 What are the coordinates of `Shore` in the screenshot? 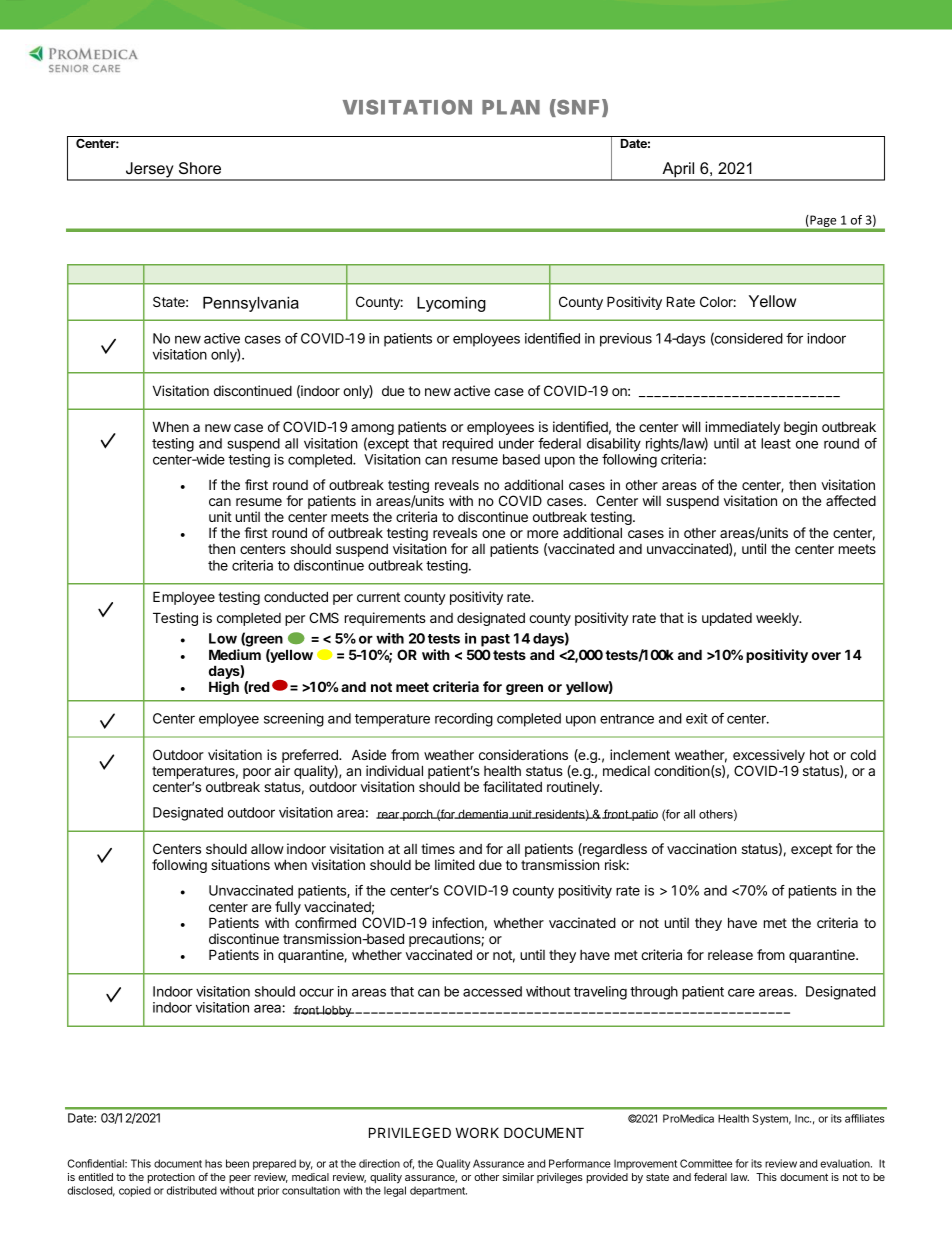 It's located at (200, 168).
